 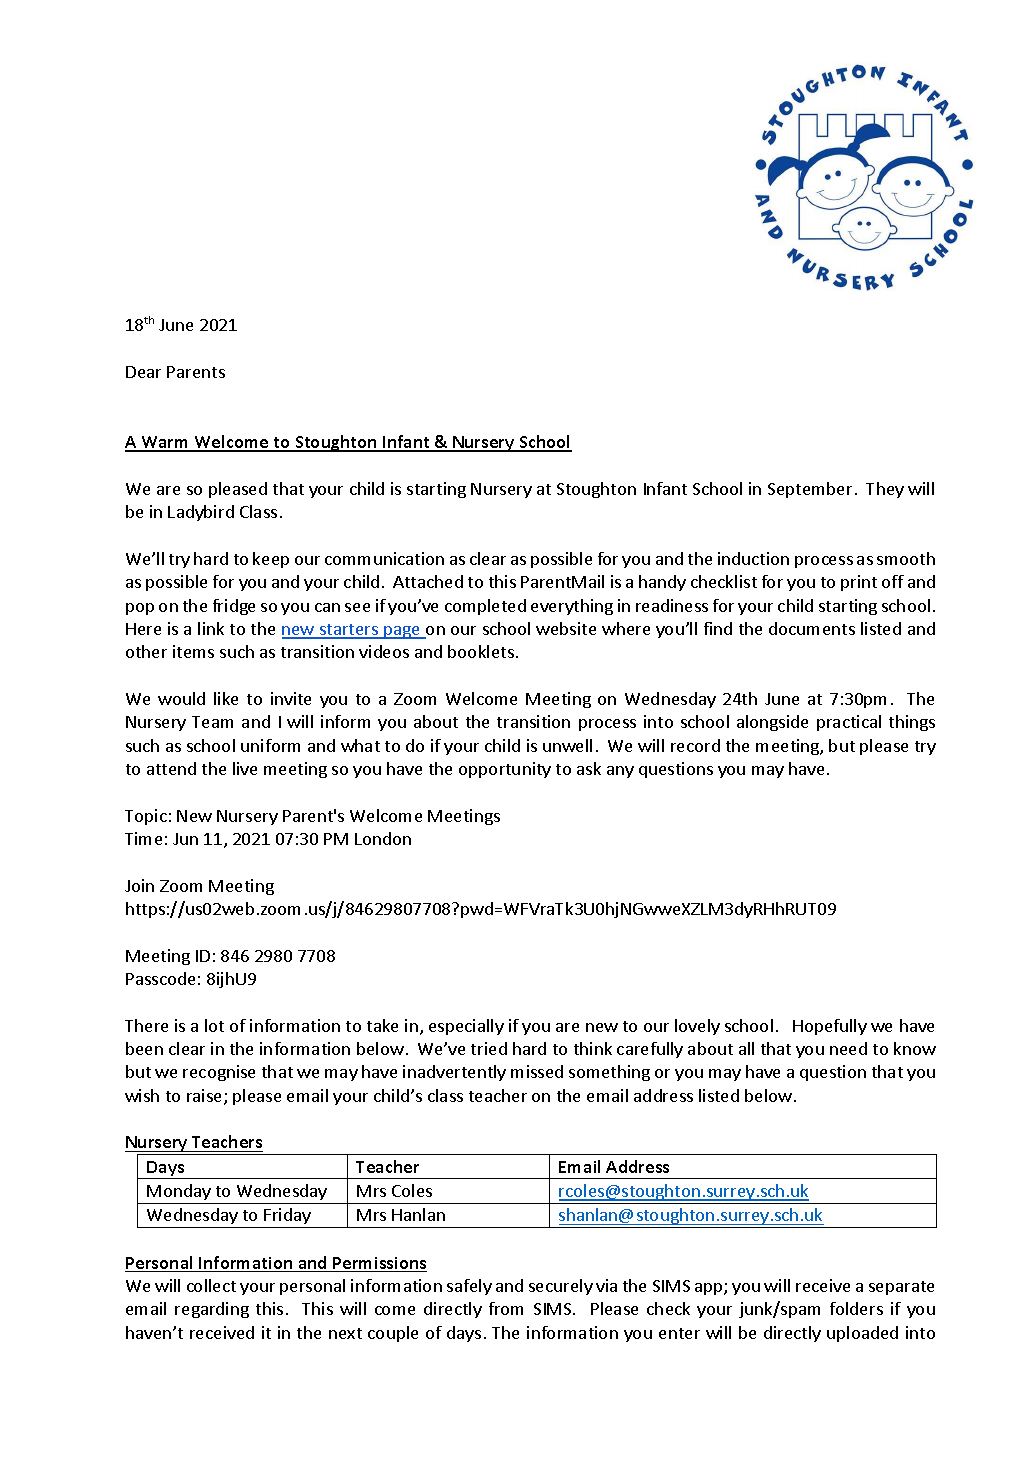 What do you see at coordinates (849, 723) in the screenshot?
I see `practical` at bounding box center [849, 723].
